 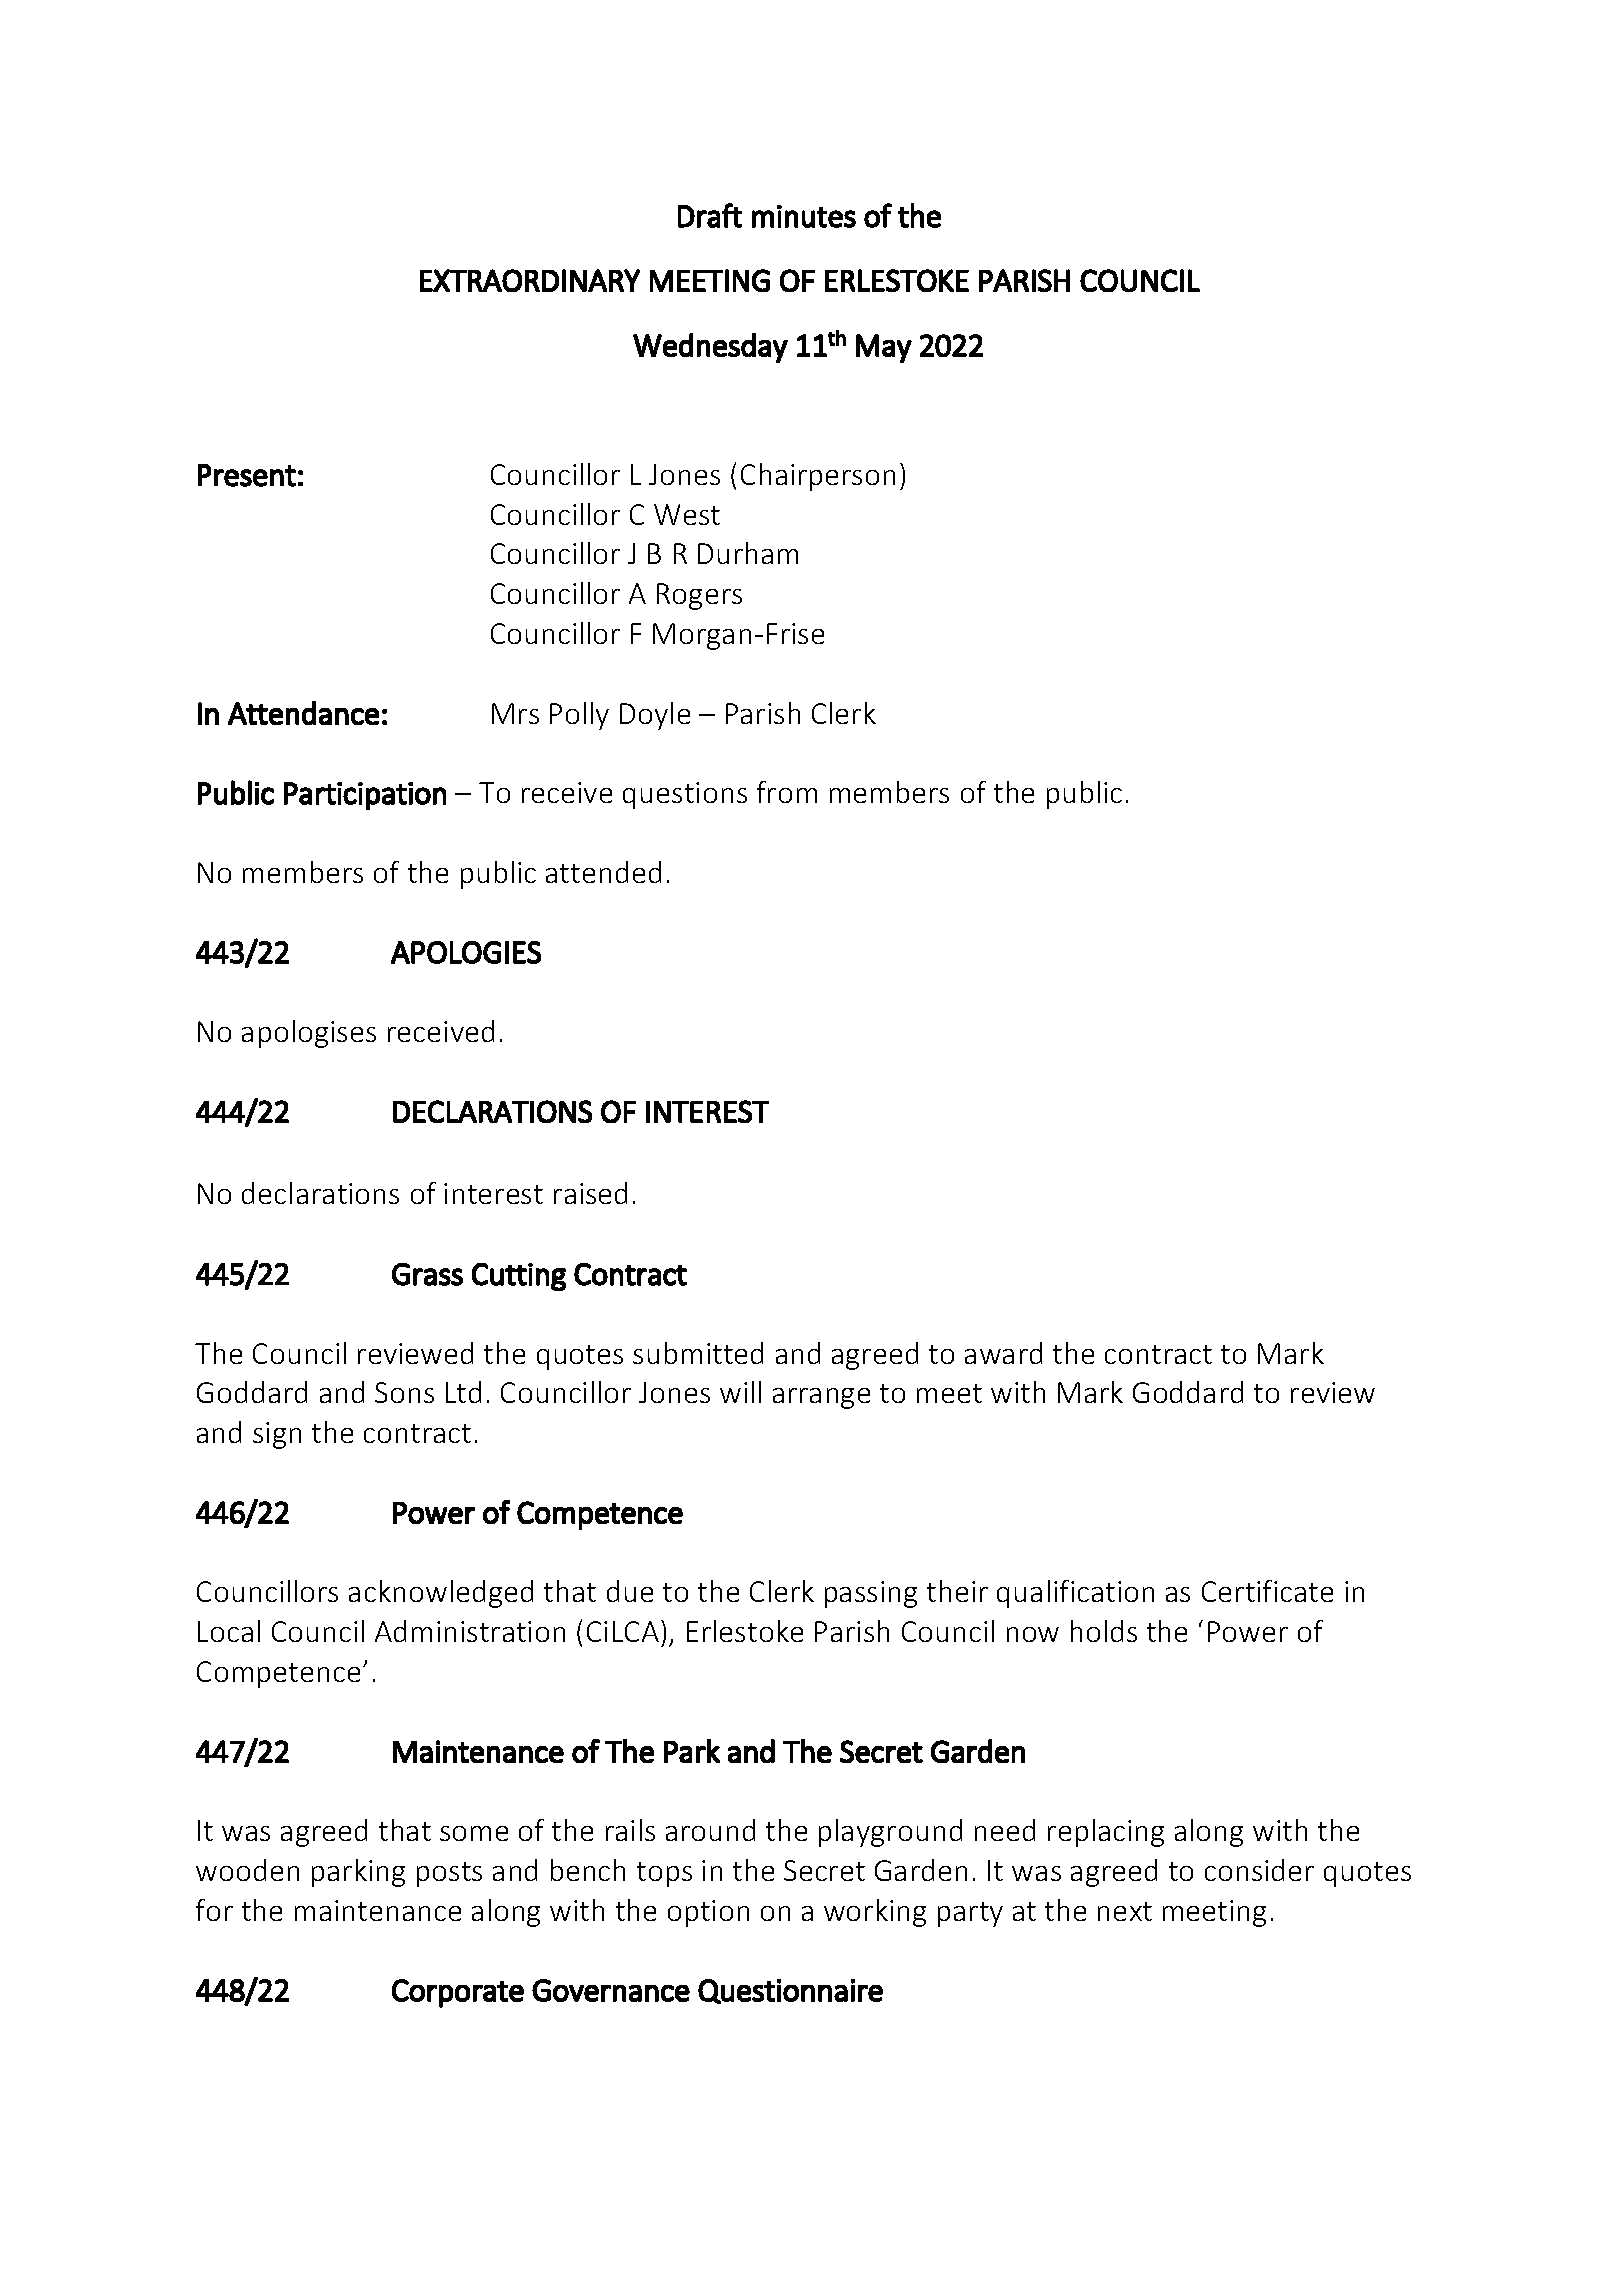 What do you see at coordinates (630, 1591) in the screenshot?
I see `due` at bounding box center [630, 1591].
